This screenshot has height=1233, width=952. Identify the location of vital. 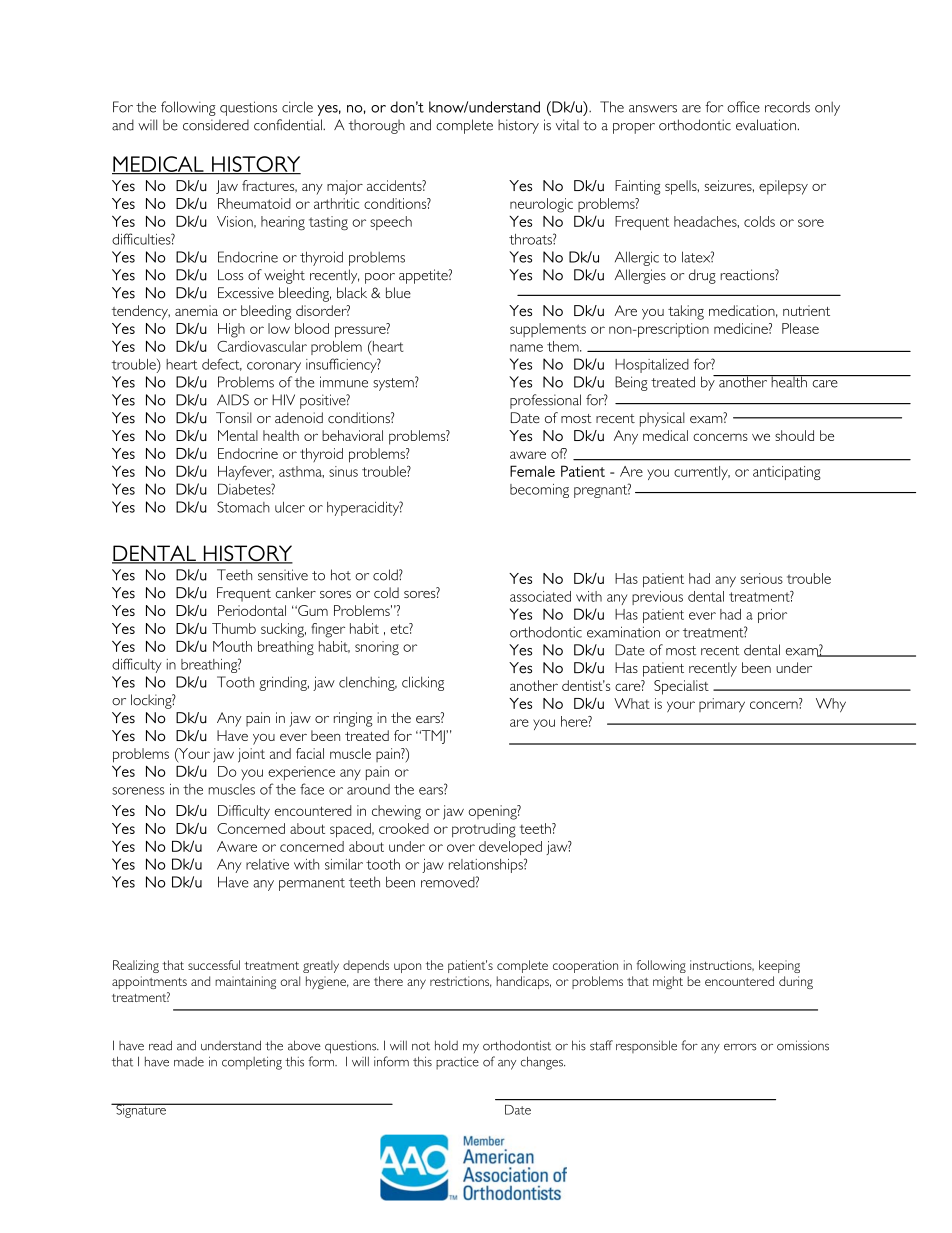
(567, 125).
